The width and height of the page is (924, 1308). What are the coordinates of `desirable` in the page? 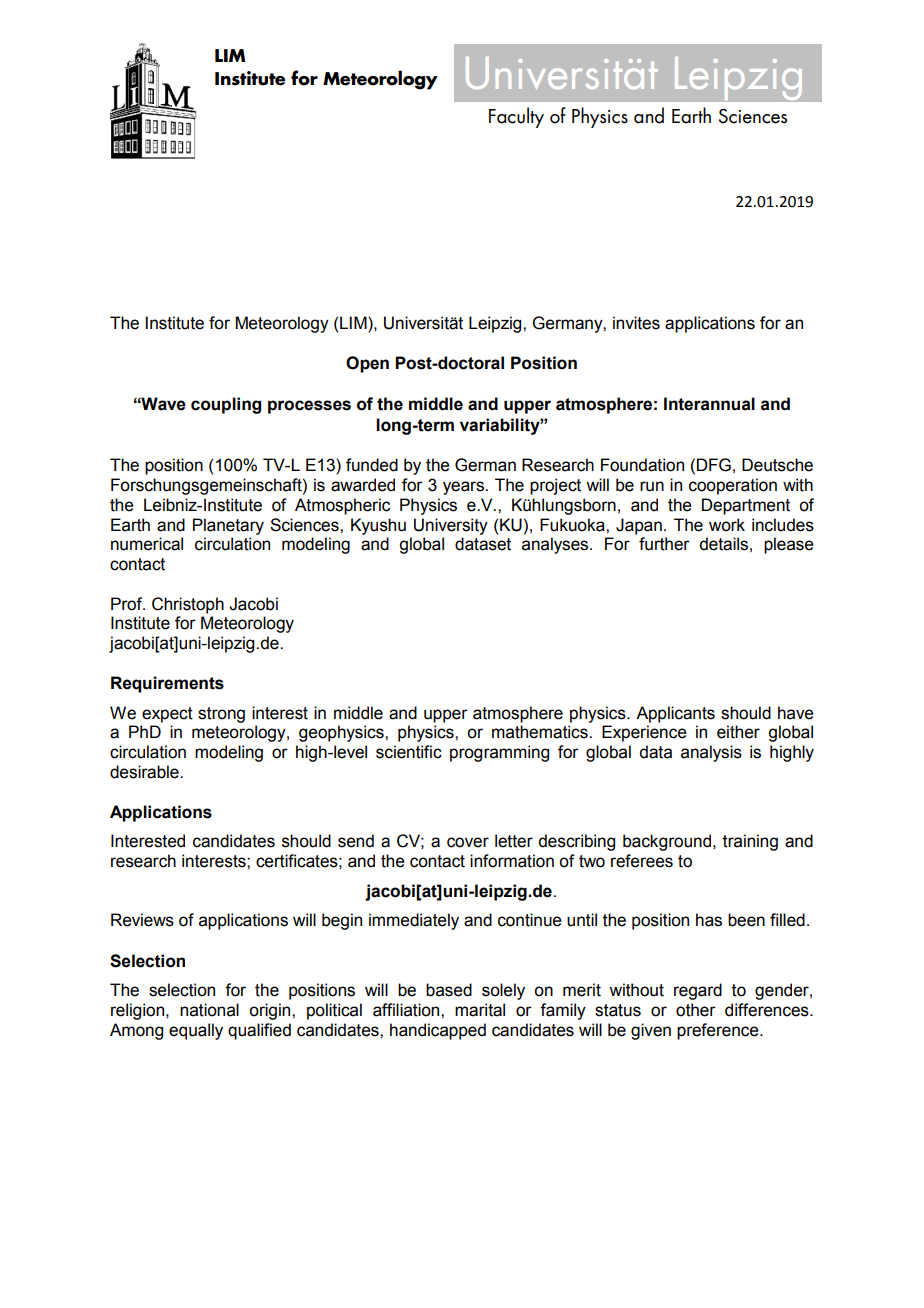 It's located at (145, 772).
